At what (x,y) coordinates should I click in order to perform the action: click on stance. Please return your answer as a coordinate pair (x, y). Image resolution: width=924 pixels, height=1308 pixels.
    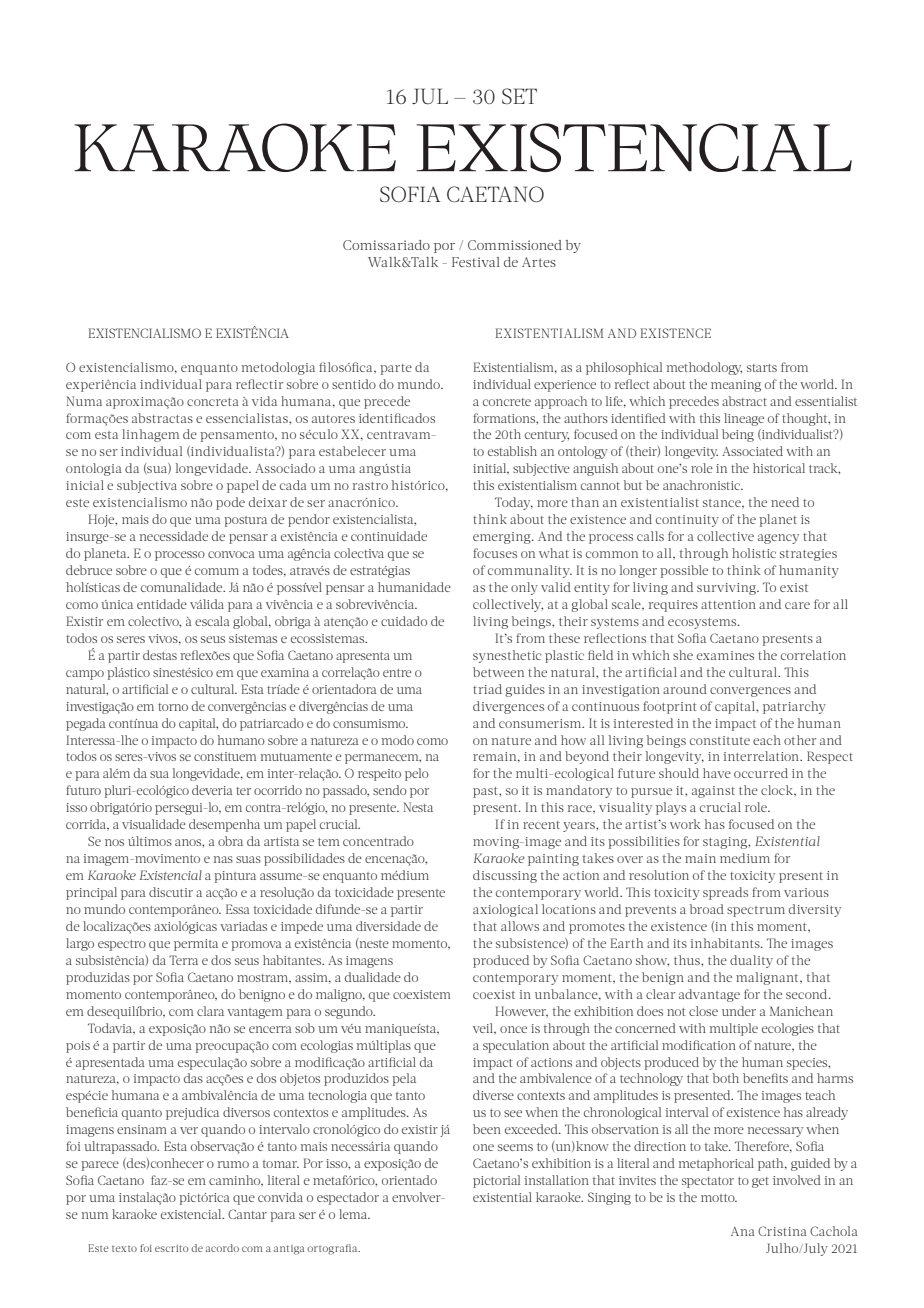
    Looking at the image, I should click on (723, 504).
